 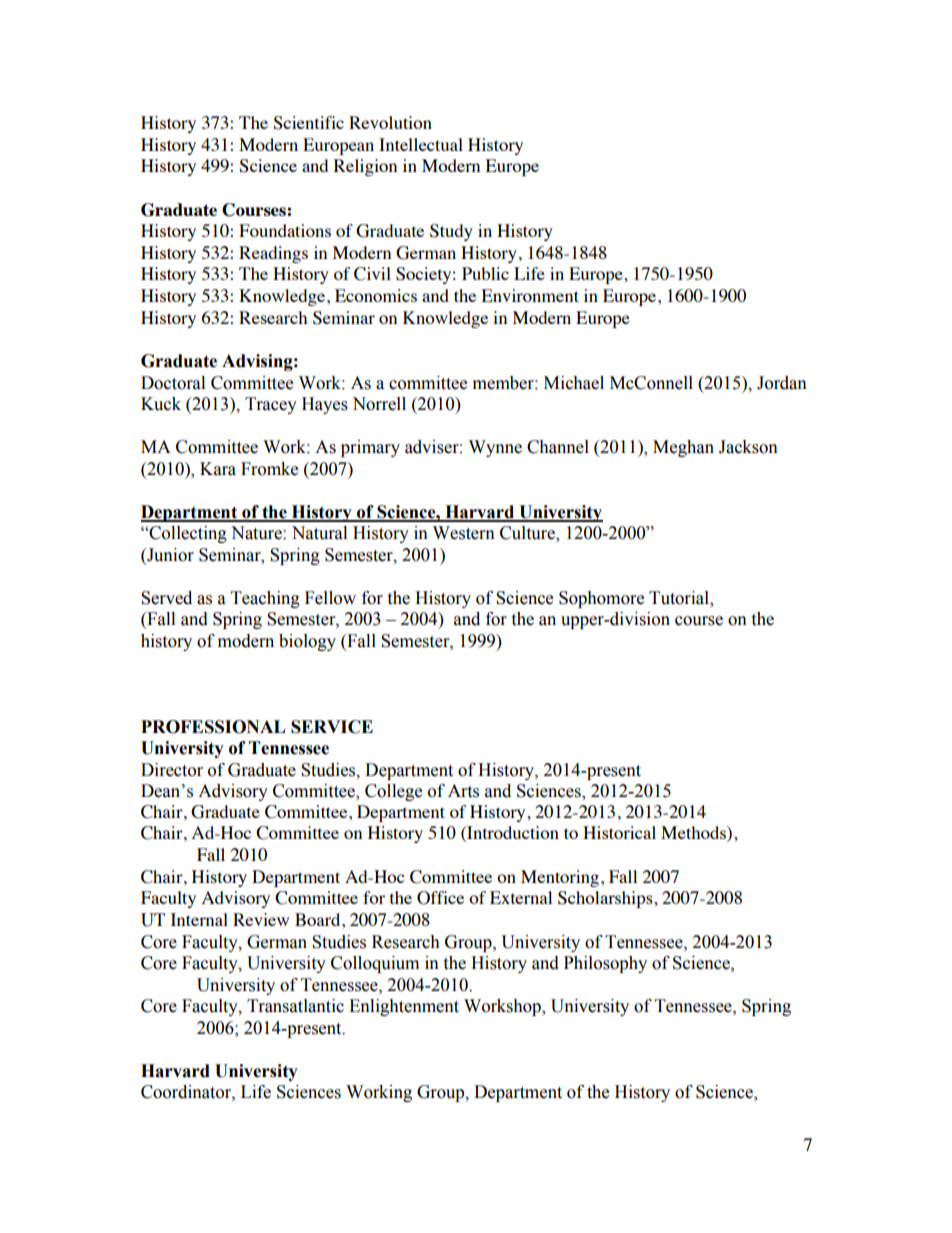 I want to click on Philosophy, so click(x=605, y=964).
